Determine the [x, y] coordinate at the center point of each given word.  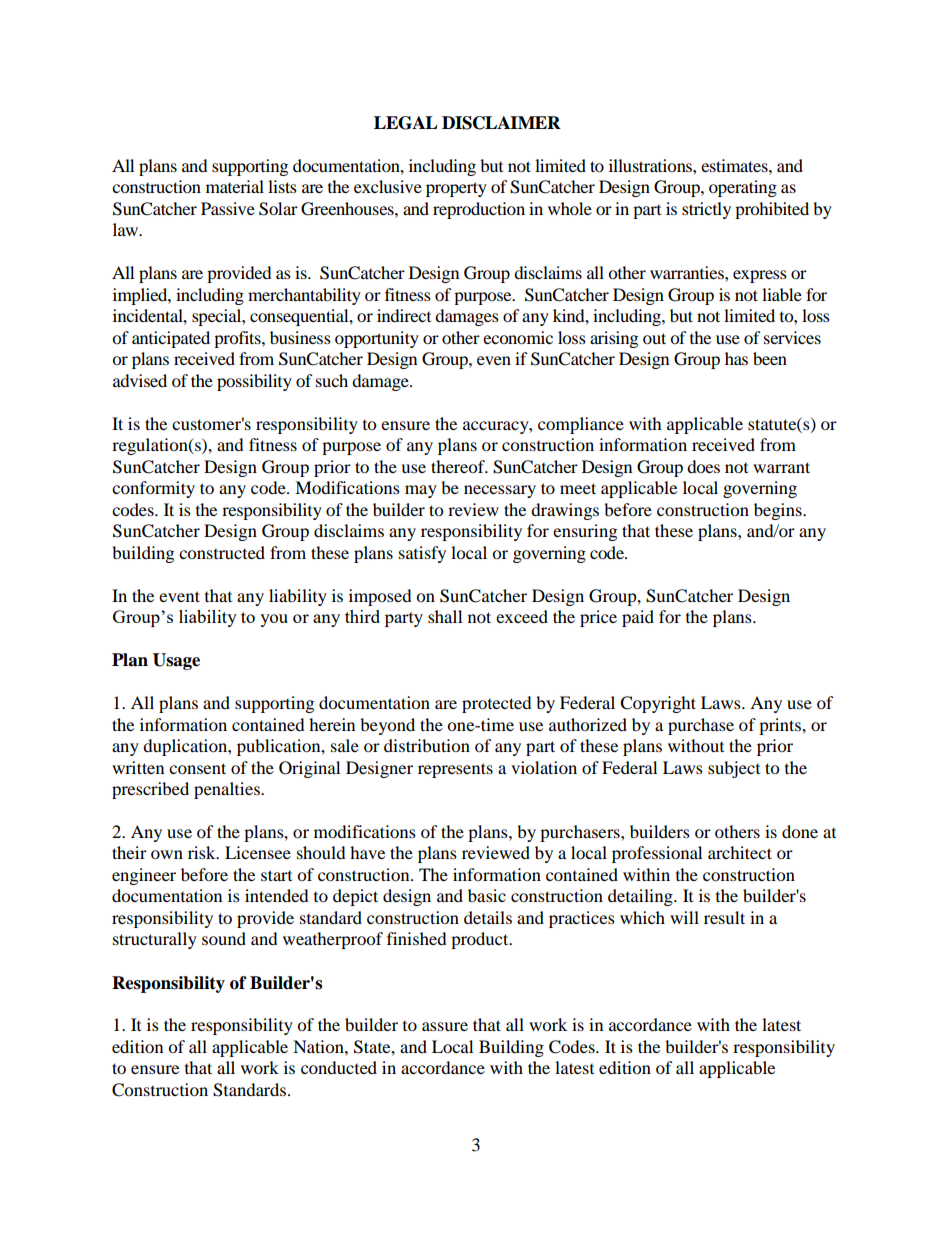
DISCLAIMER [501, 123]
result [724, 917]
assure [445, 1026]
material [235, 186]
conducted [339, 1067]
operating [743, 188]
